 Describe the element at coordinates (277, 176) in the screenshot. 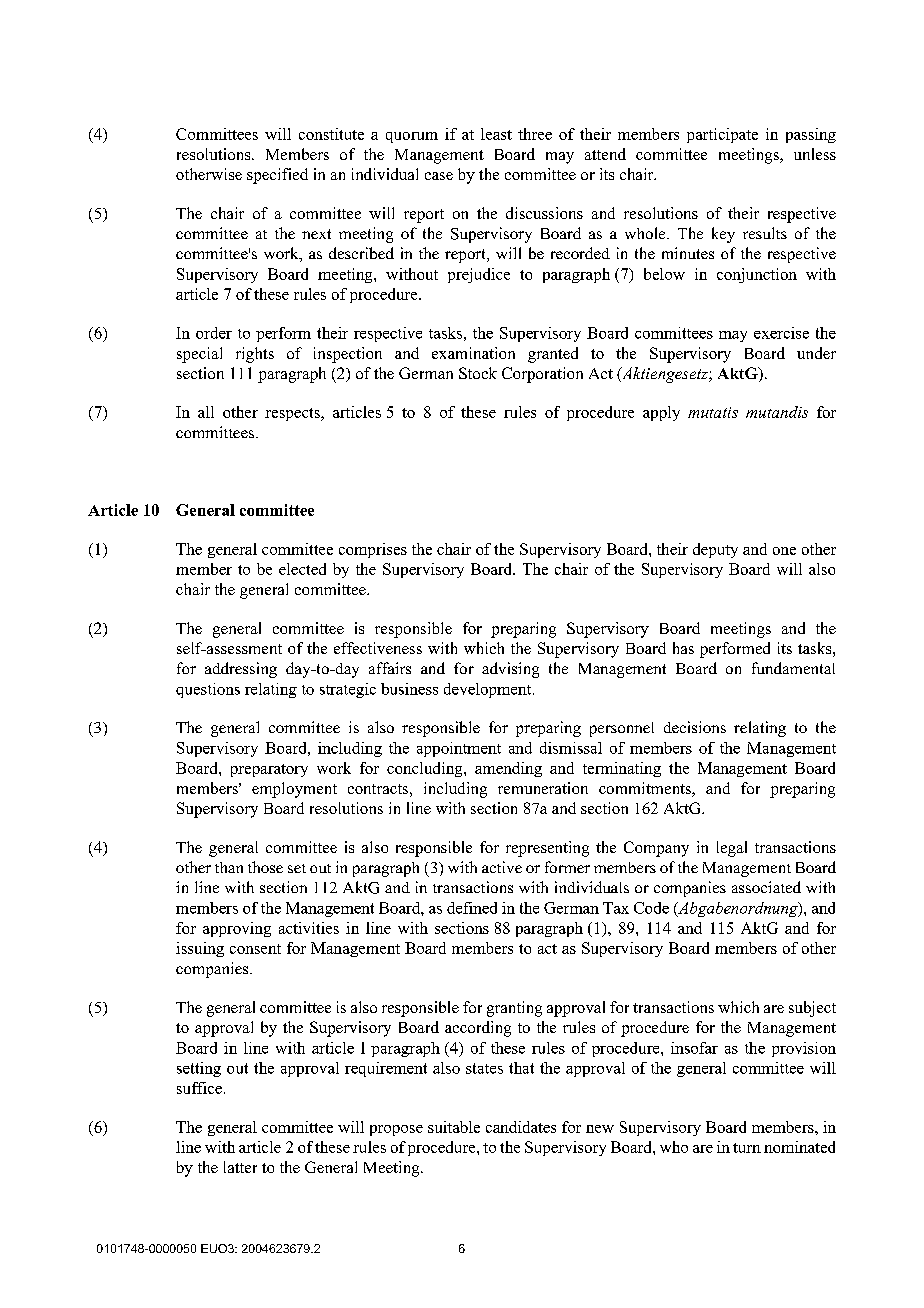

I see `specified` at that location.
